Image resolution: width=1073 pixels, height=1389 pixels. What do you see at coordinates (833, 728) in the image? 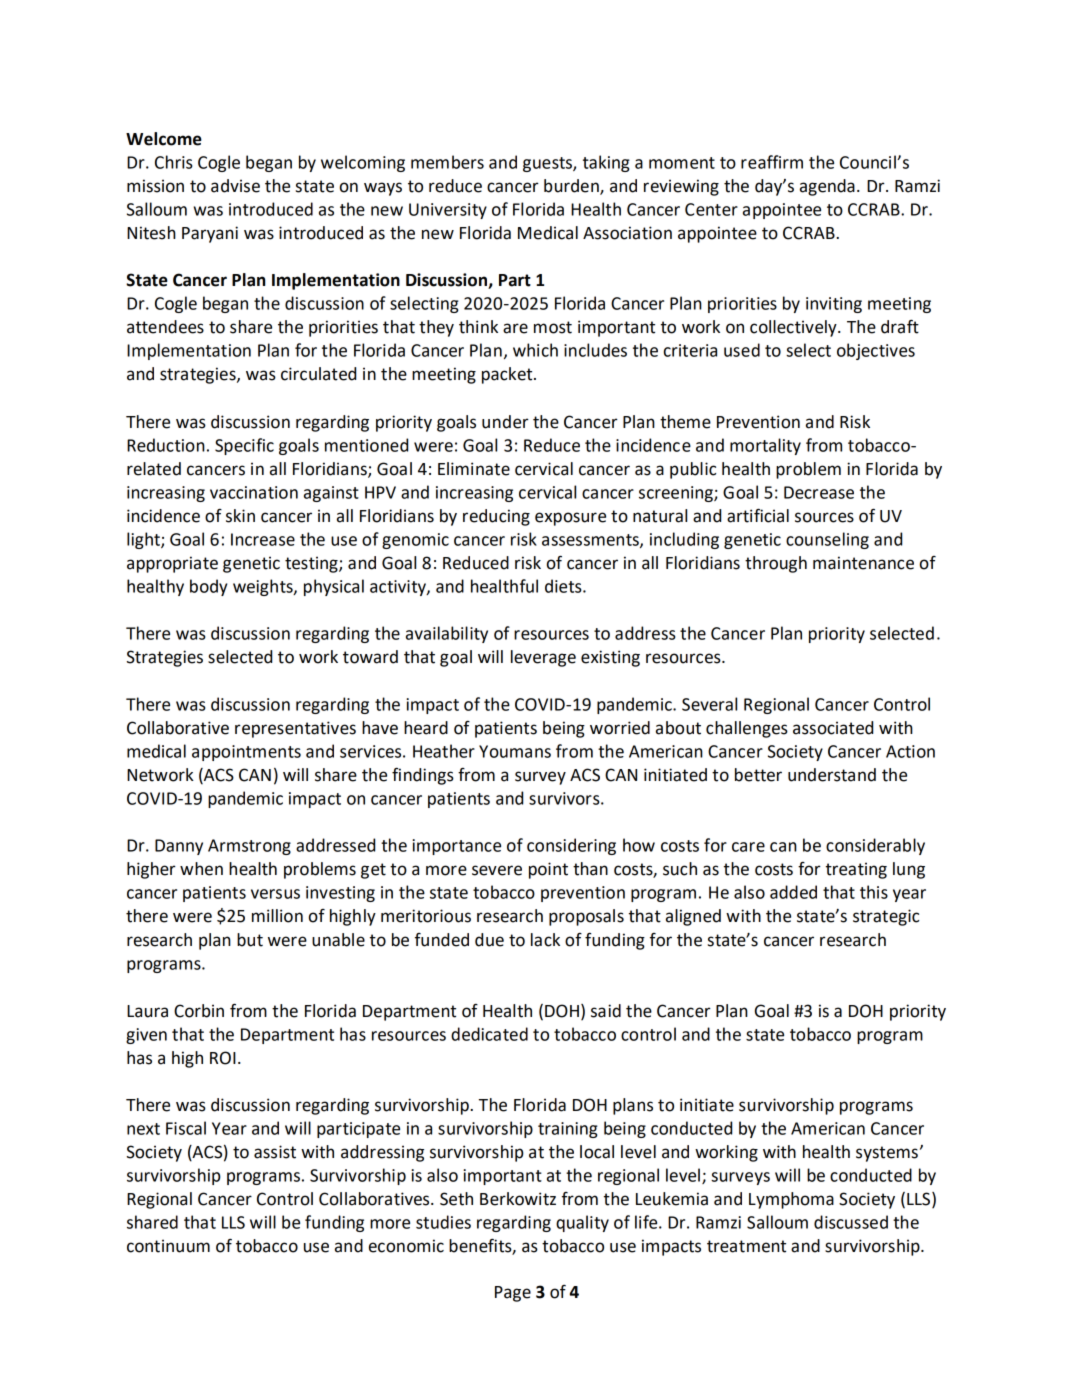
I see `associated` at bounding box center [833, 728].
